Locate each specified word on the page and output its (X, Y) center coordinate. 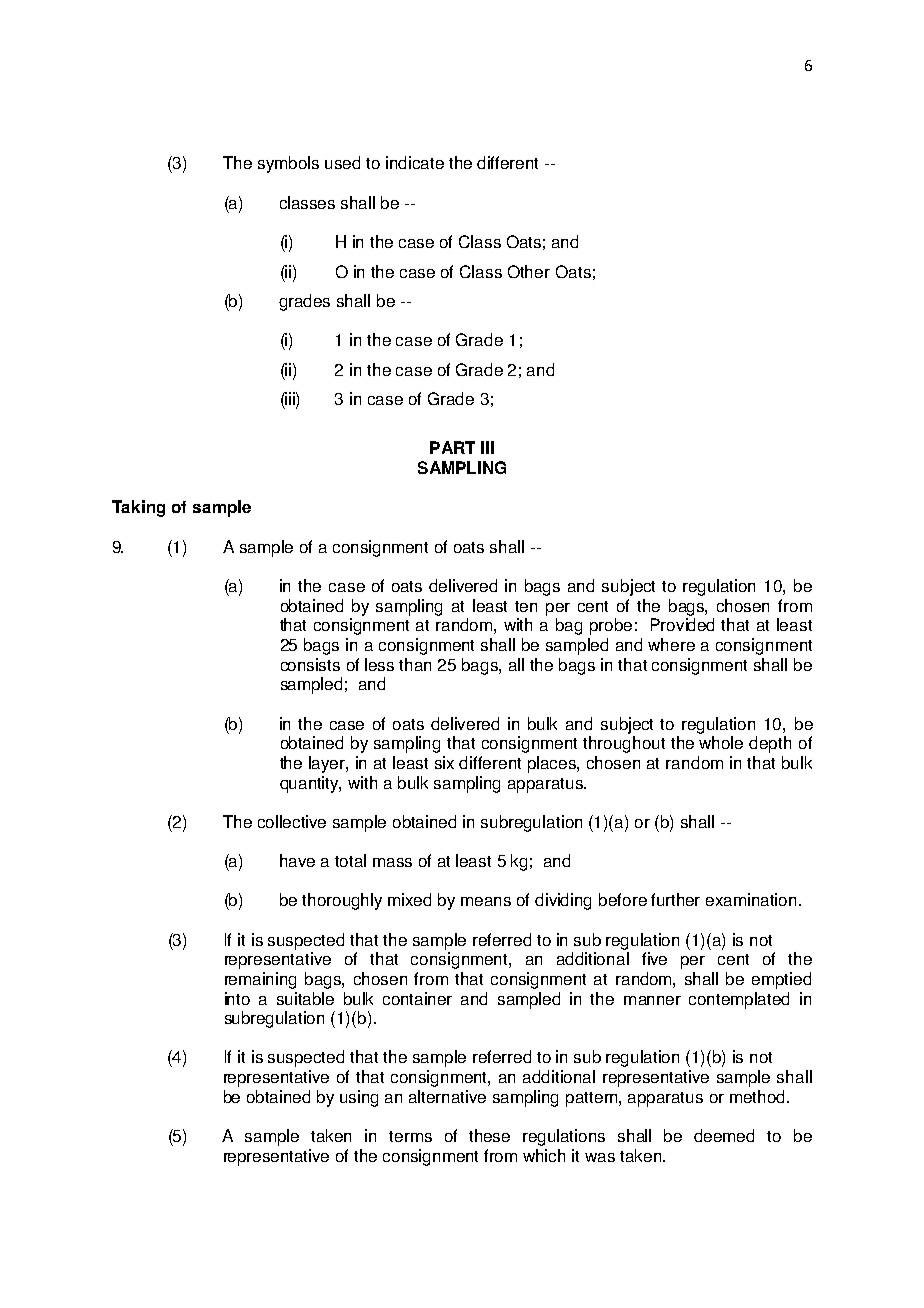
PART (452, 447)
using (359, 1098)
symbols (288, 164)
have (297, 860)
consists (310, 664)
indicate (415, 162)
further (675, 899)
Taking (138, 508)
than (415, 664)
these (489, 1135)
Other (529, 271)
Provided (682, 624)
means (486, 901)
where (671, 644)
